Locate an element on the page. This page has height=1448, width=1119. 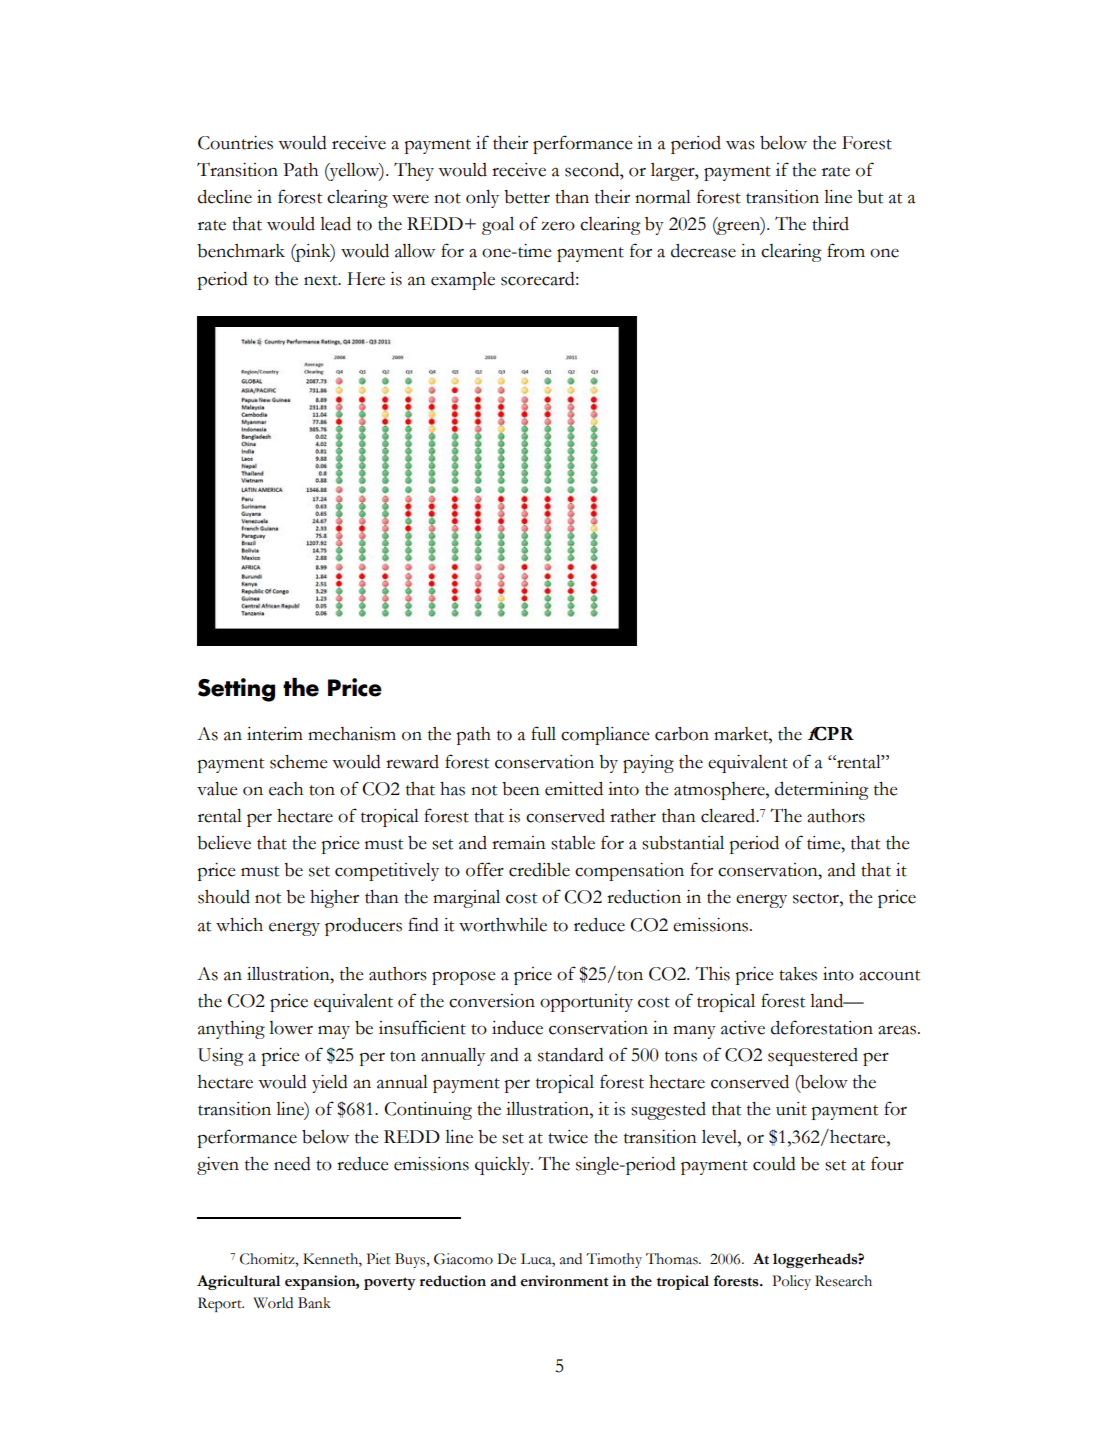
credible is located at coordinates (539, 870).
